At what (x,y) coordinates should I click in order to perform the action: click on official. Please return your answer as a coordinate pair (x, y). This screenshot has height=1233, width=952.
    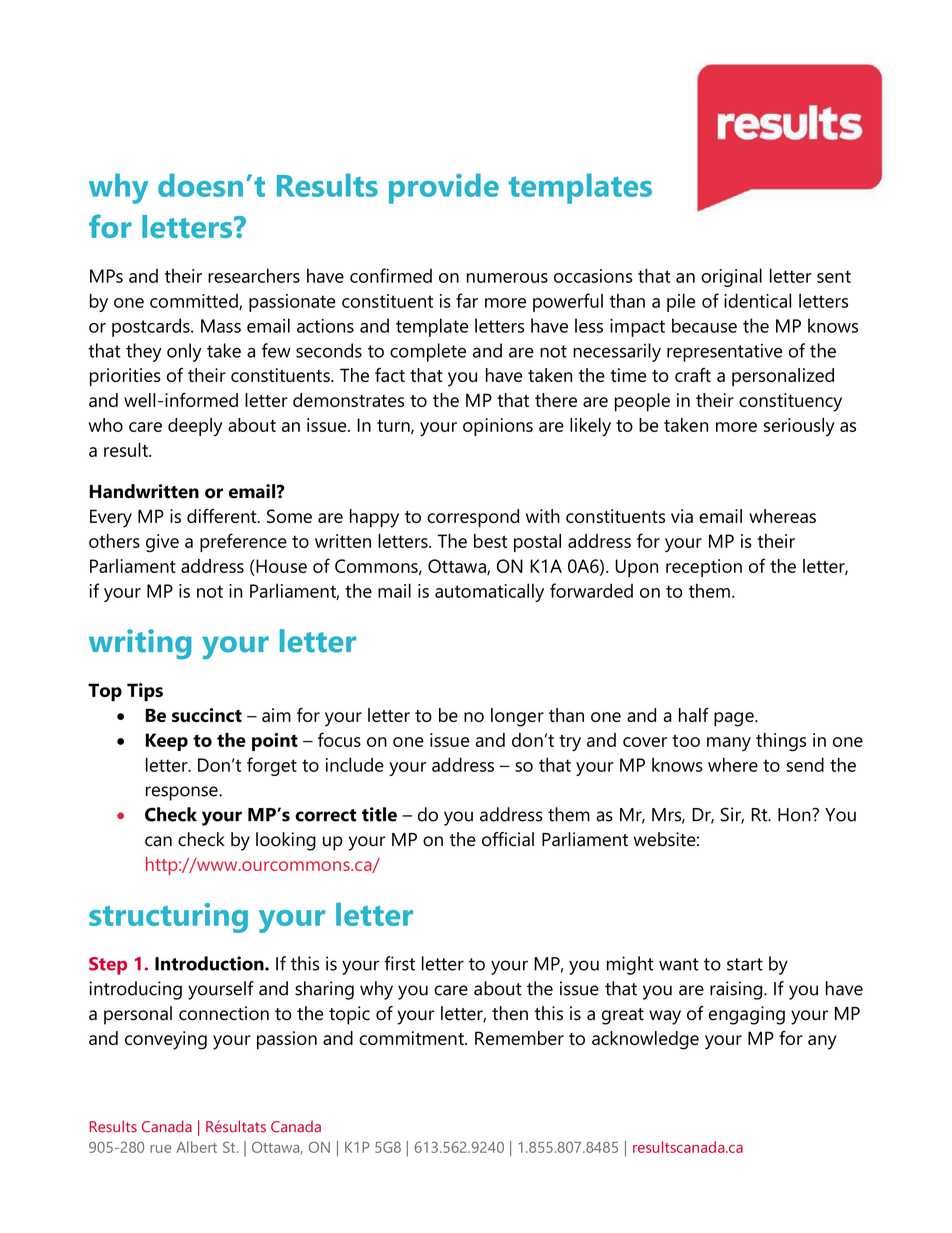
    Looking at the image, I should click on (508, 839).
